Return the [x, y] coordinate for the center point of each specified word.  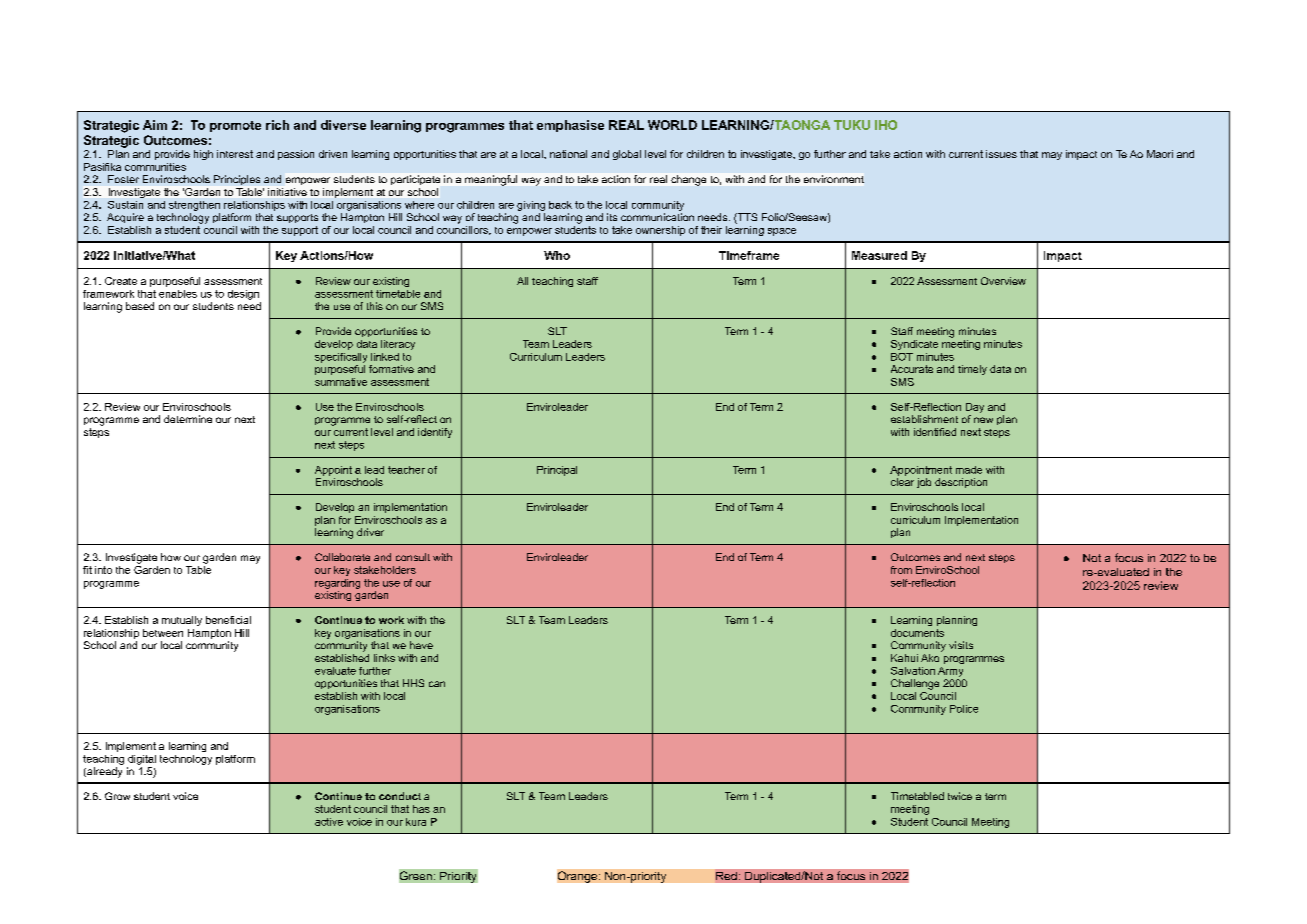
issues [1001, 154]
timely [972, 370]
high [203, 155]
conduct [400, 796]
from [901, 570]
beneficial [228, 620]
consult [413, 557]
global [627, 155]
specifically [341, 358]
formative [391, 369]
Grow [117, 796]
